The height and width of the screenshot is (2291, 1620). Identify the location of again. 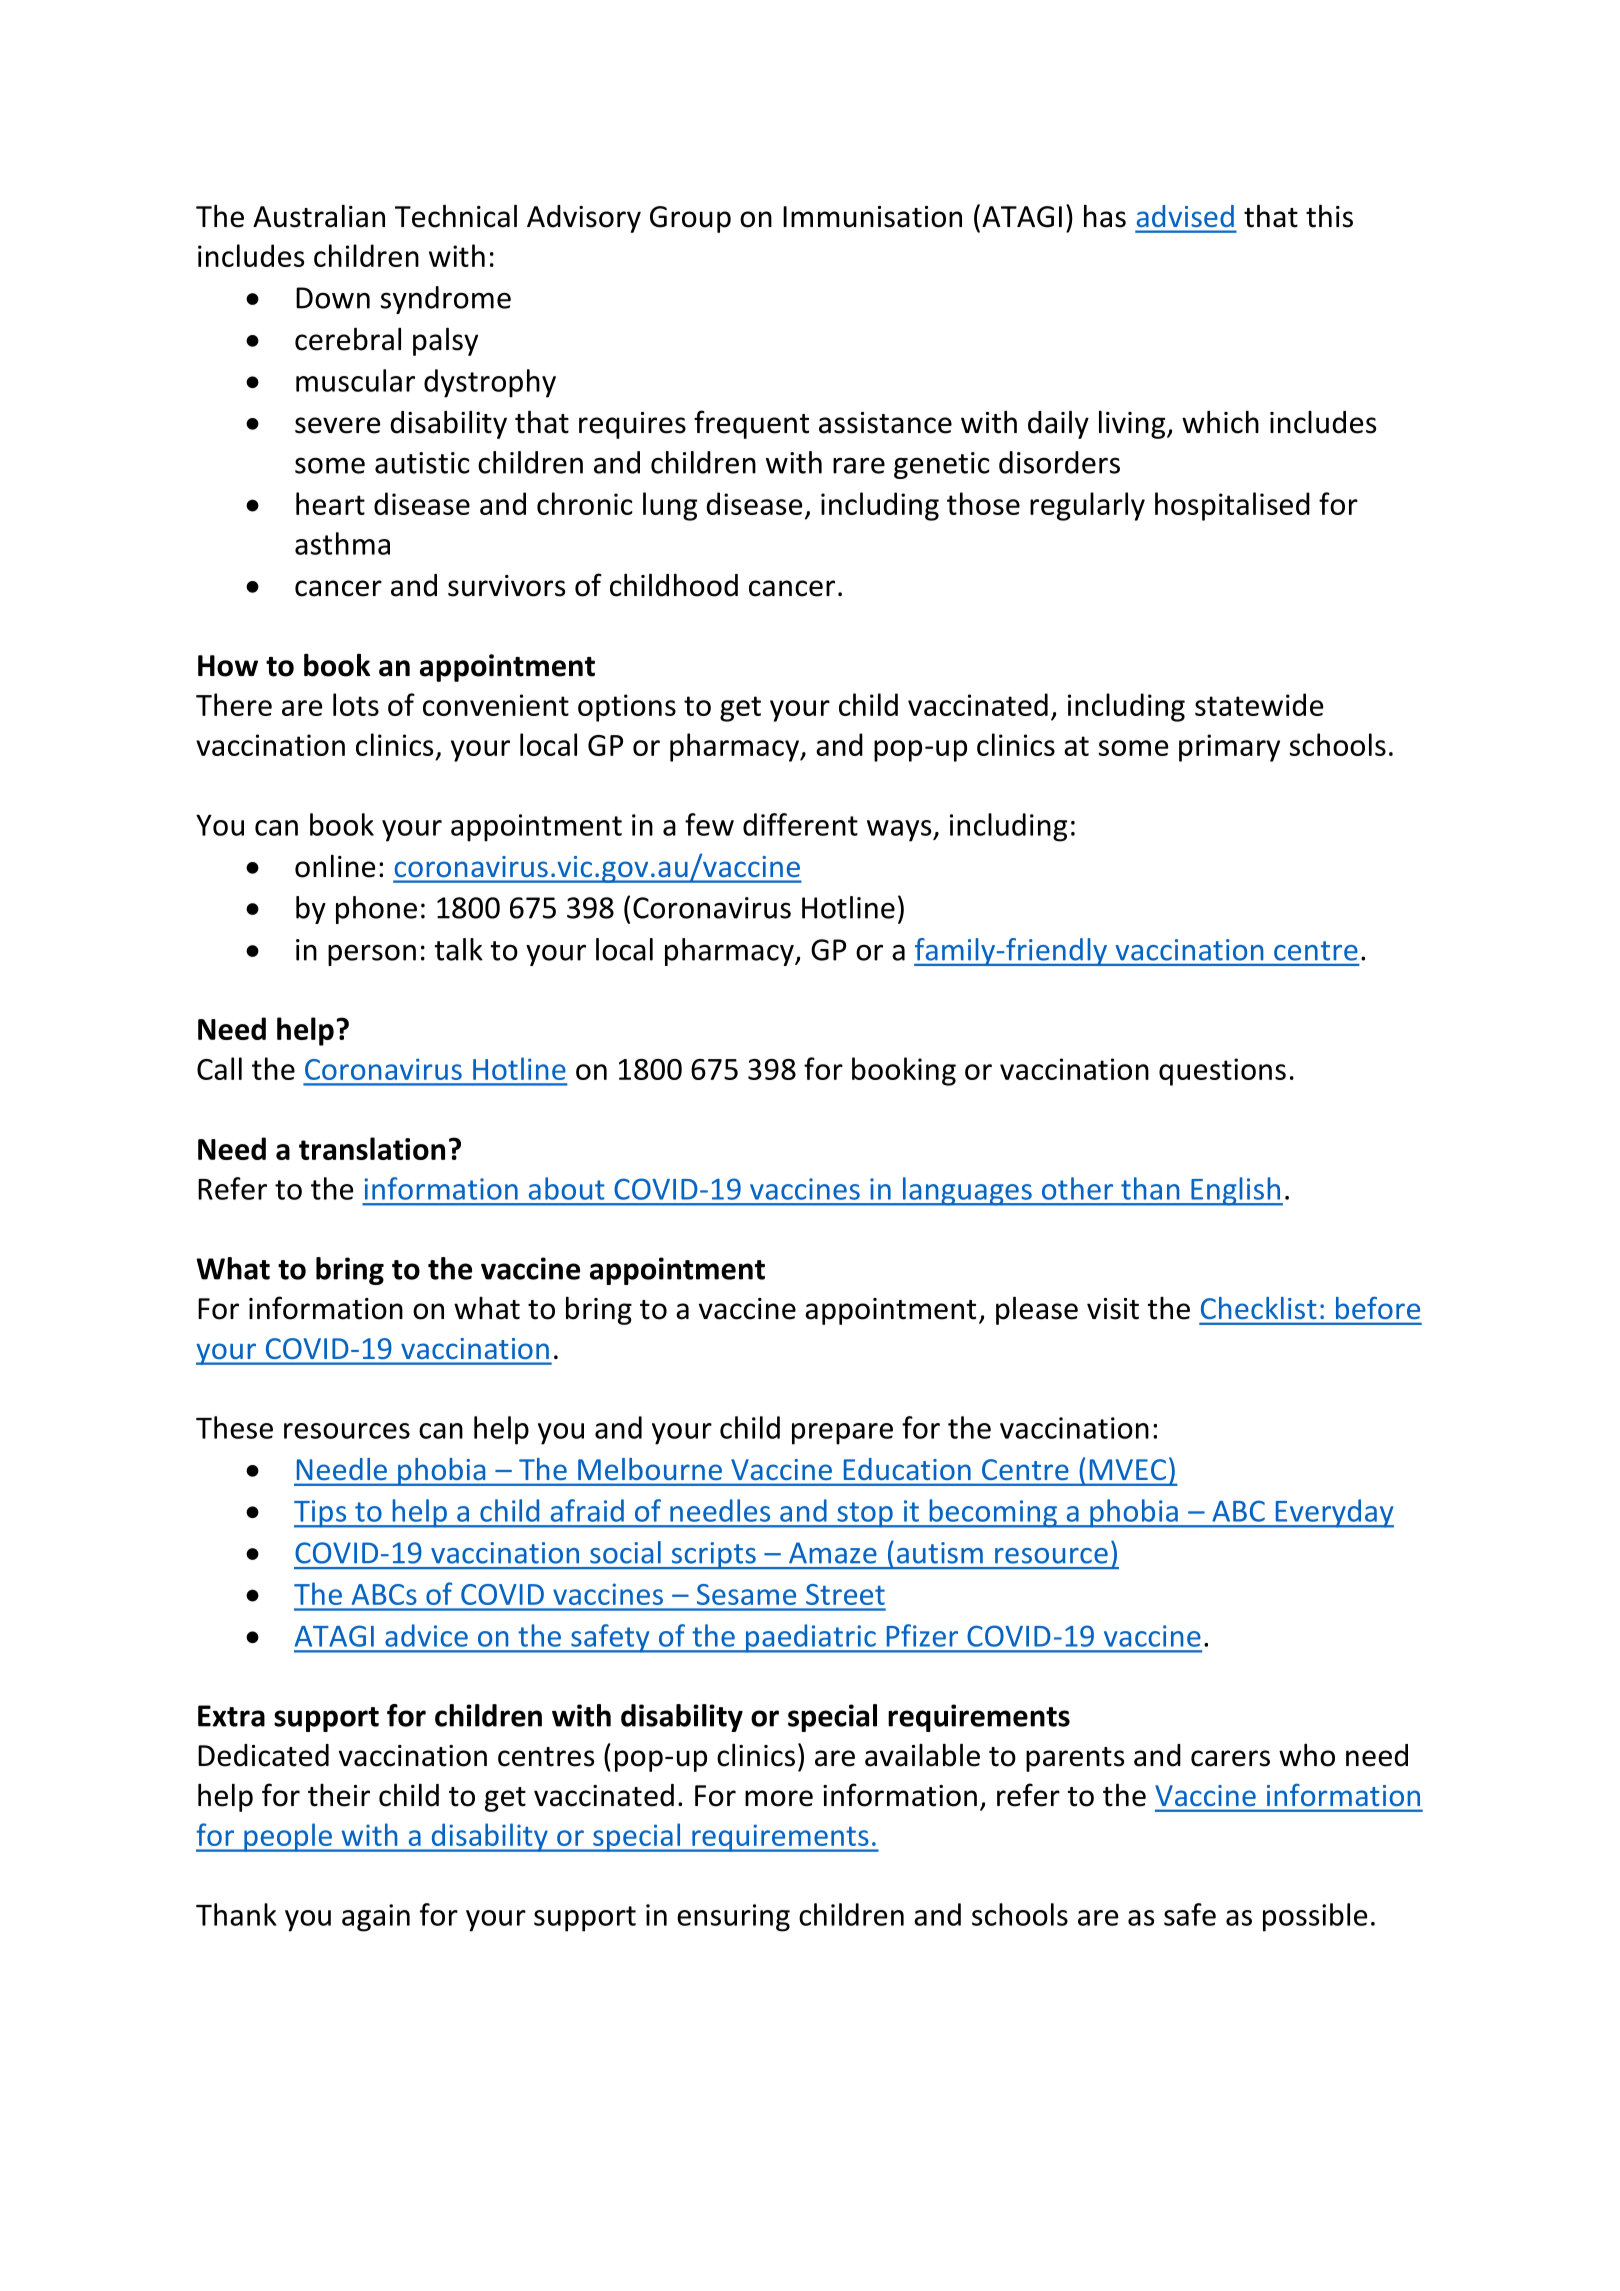
(376, 1918).
